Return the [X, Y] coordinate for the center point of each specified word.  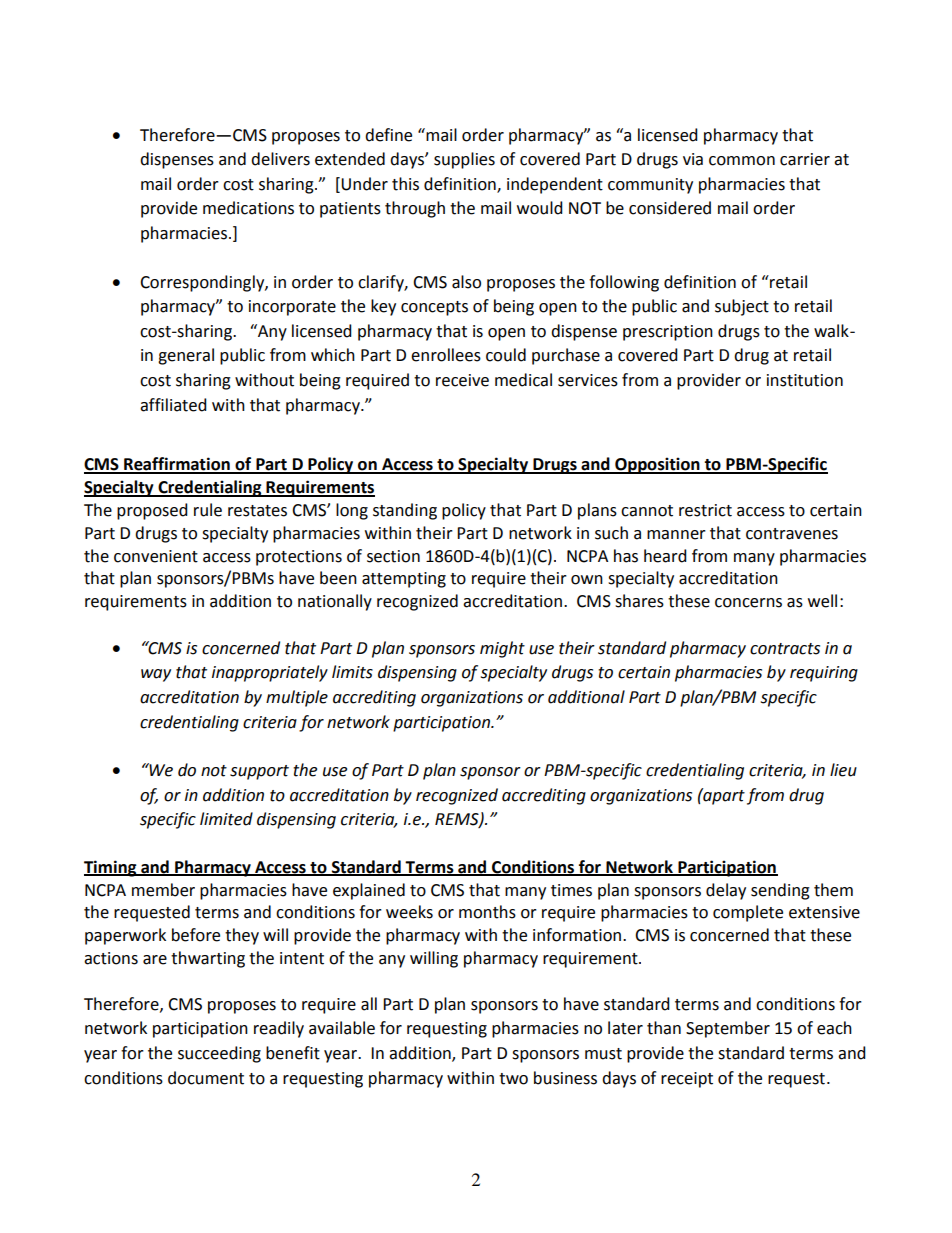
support [259, 772]
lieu [843, 770]
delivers [280, 159]
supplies [464, 160]
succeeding [219, 1054]
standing [405, 511]
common [742, 161]
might [502, 649]
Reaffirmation [177, 465]
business [565, 1078]
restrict [705, 510]
